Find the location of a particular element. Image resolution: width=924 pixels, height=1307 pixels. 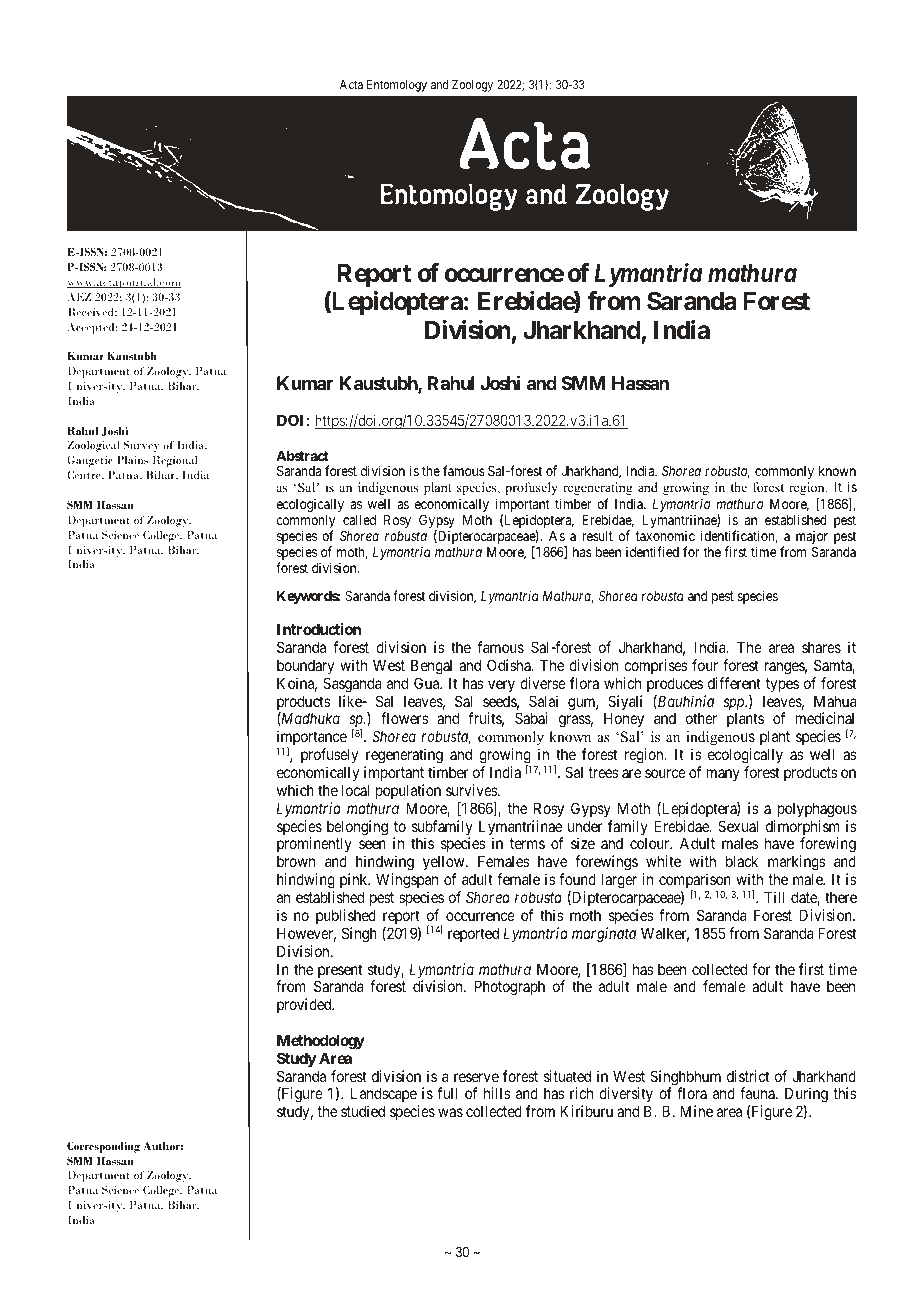

Abstract is located at coordinates (302, 456).
